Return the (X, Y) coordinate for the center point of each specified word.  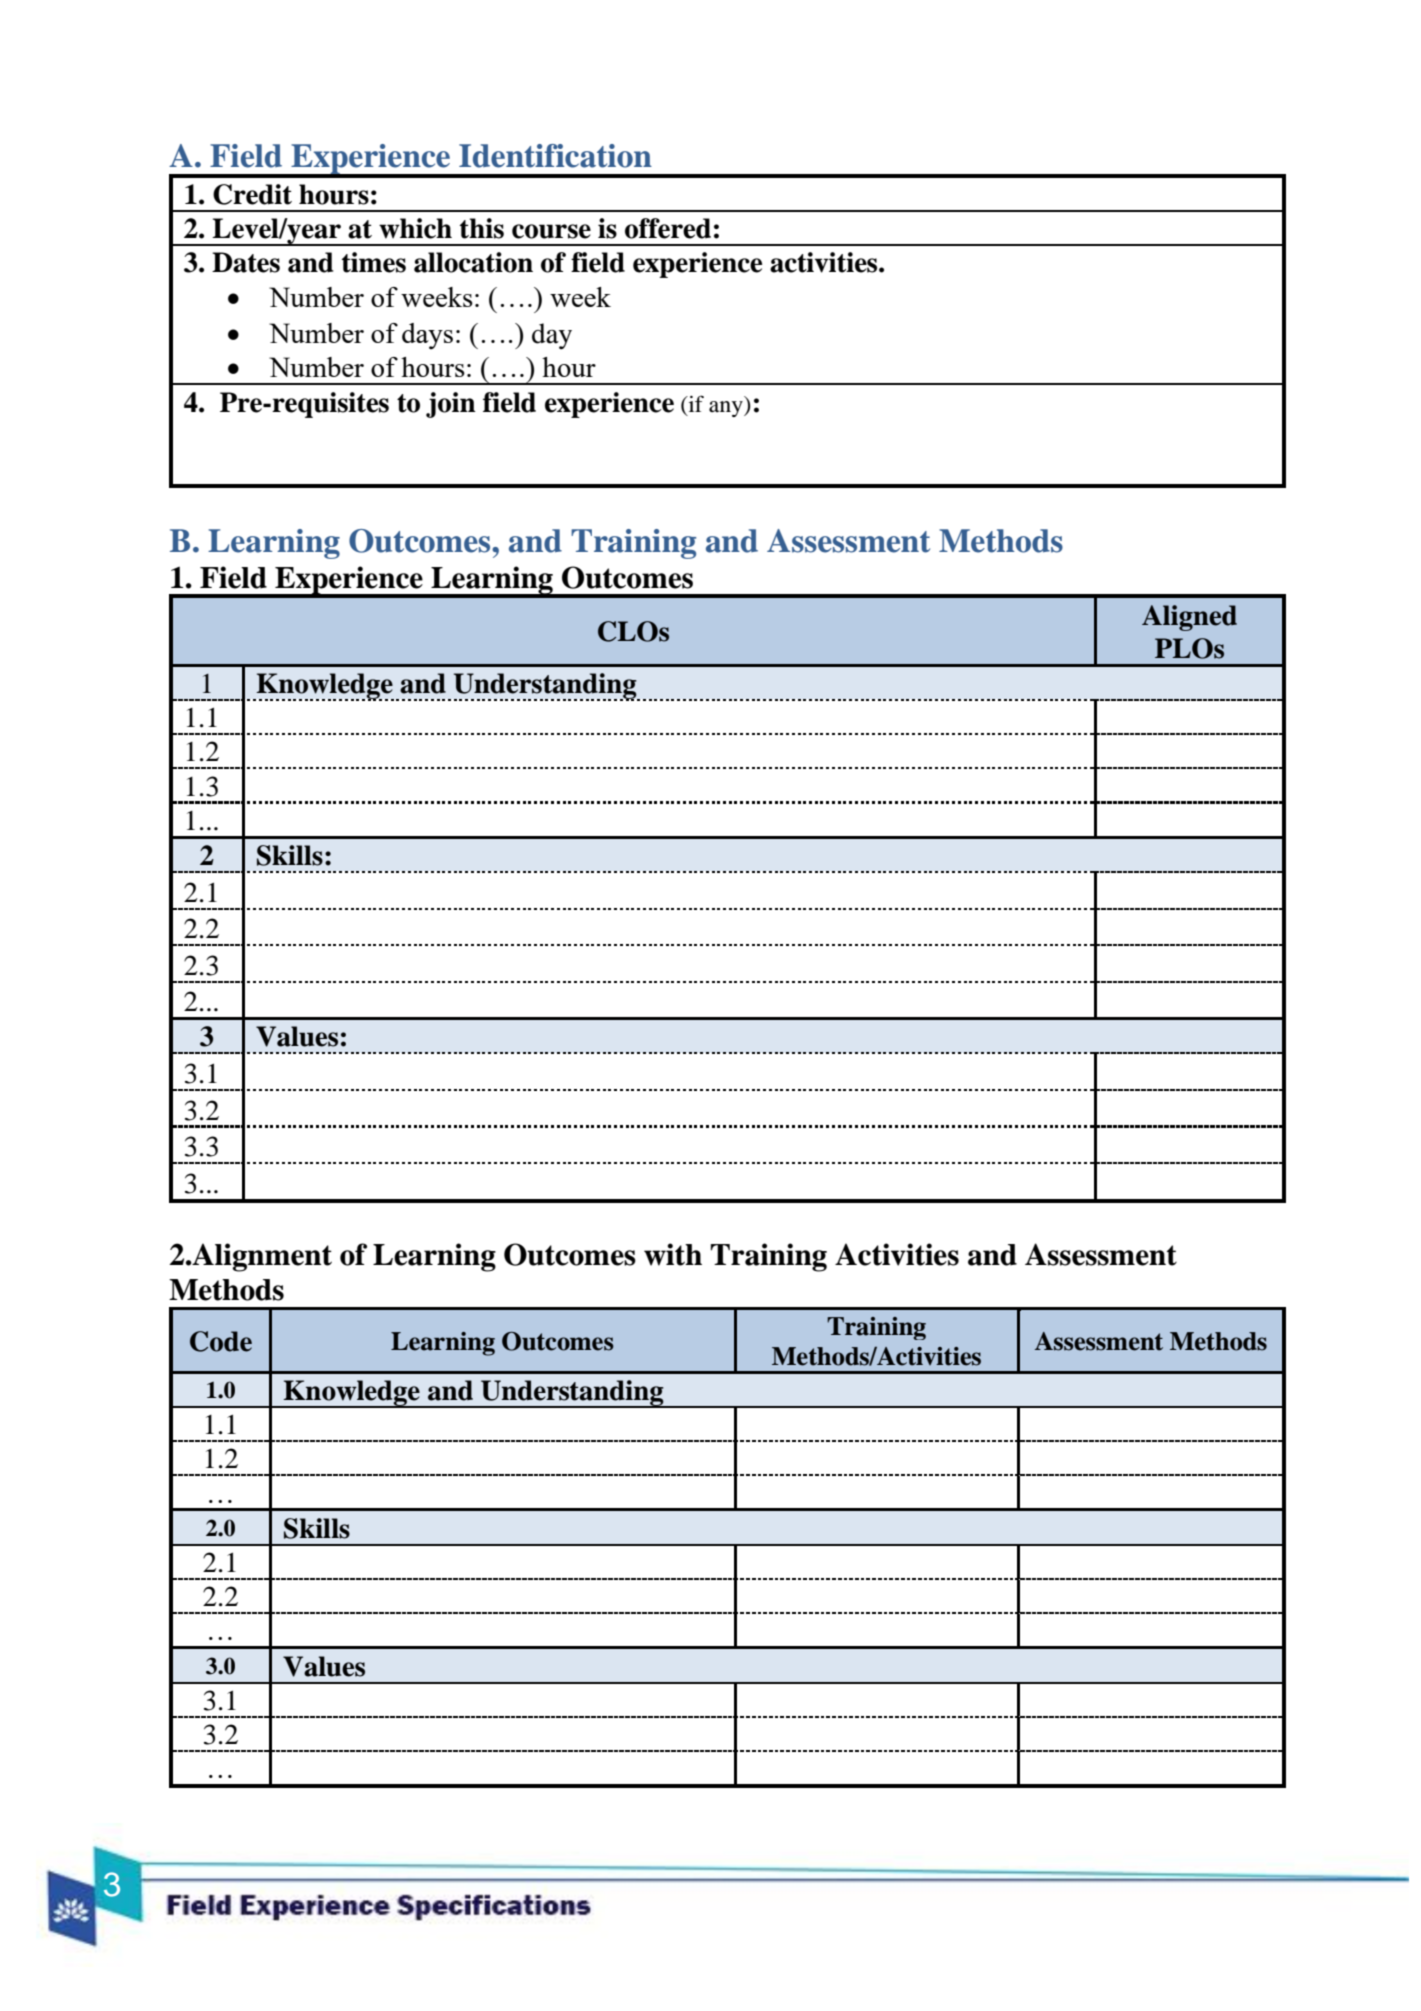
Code (221, 1341)
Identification (555, 156)
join (451, 405)
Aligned (1189, 618)
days (427, 336)
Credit (252, 194)
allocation (473, 262)
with (673, 1254)
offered (668, 228)
